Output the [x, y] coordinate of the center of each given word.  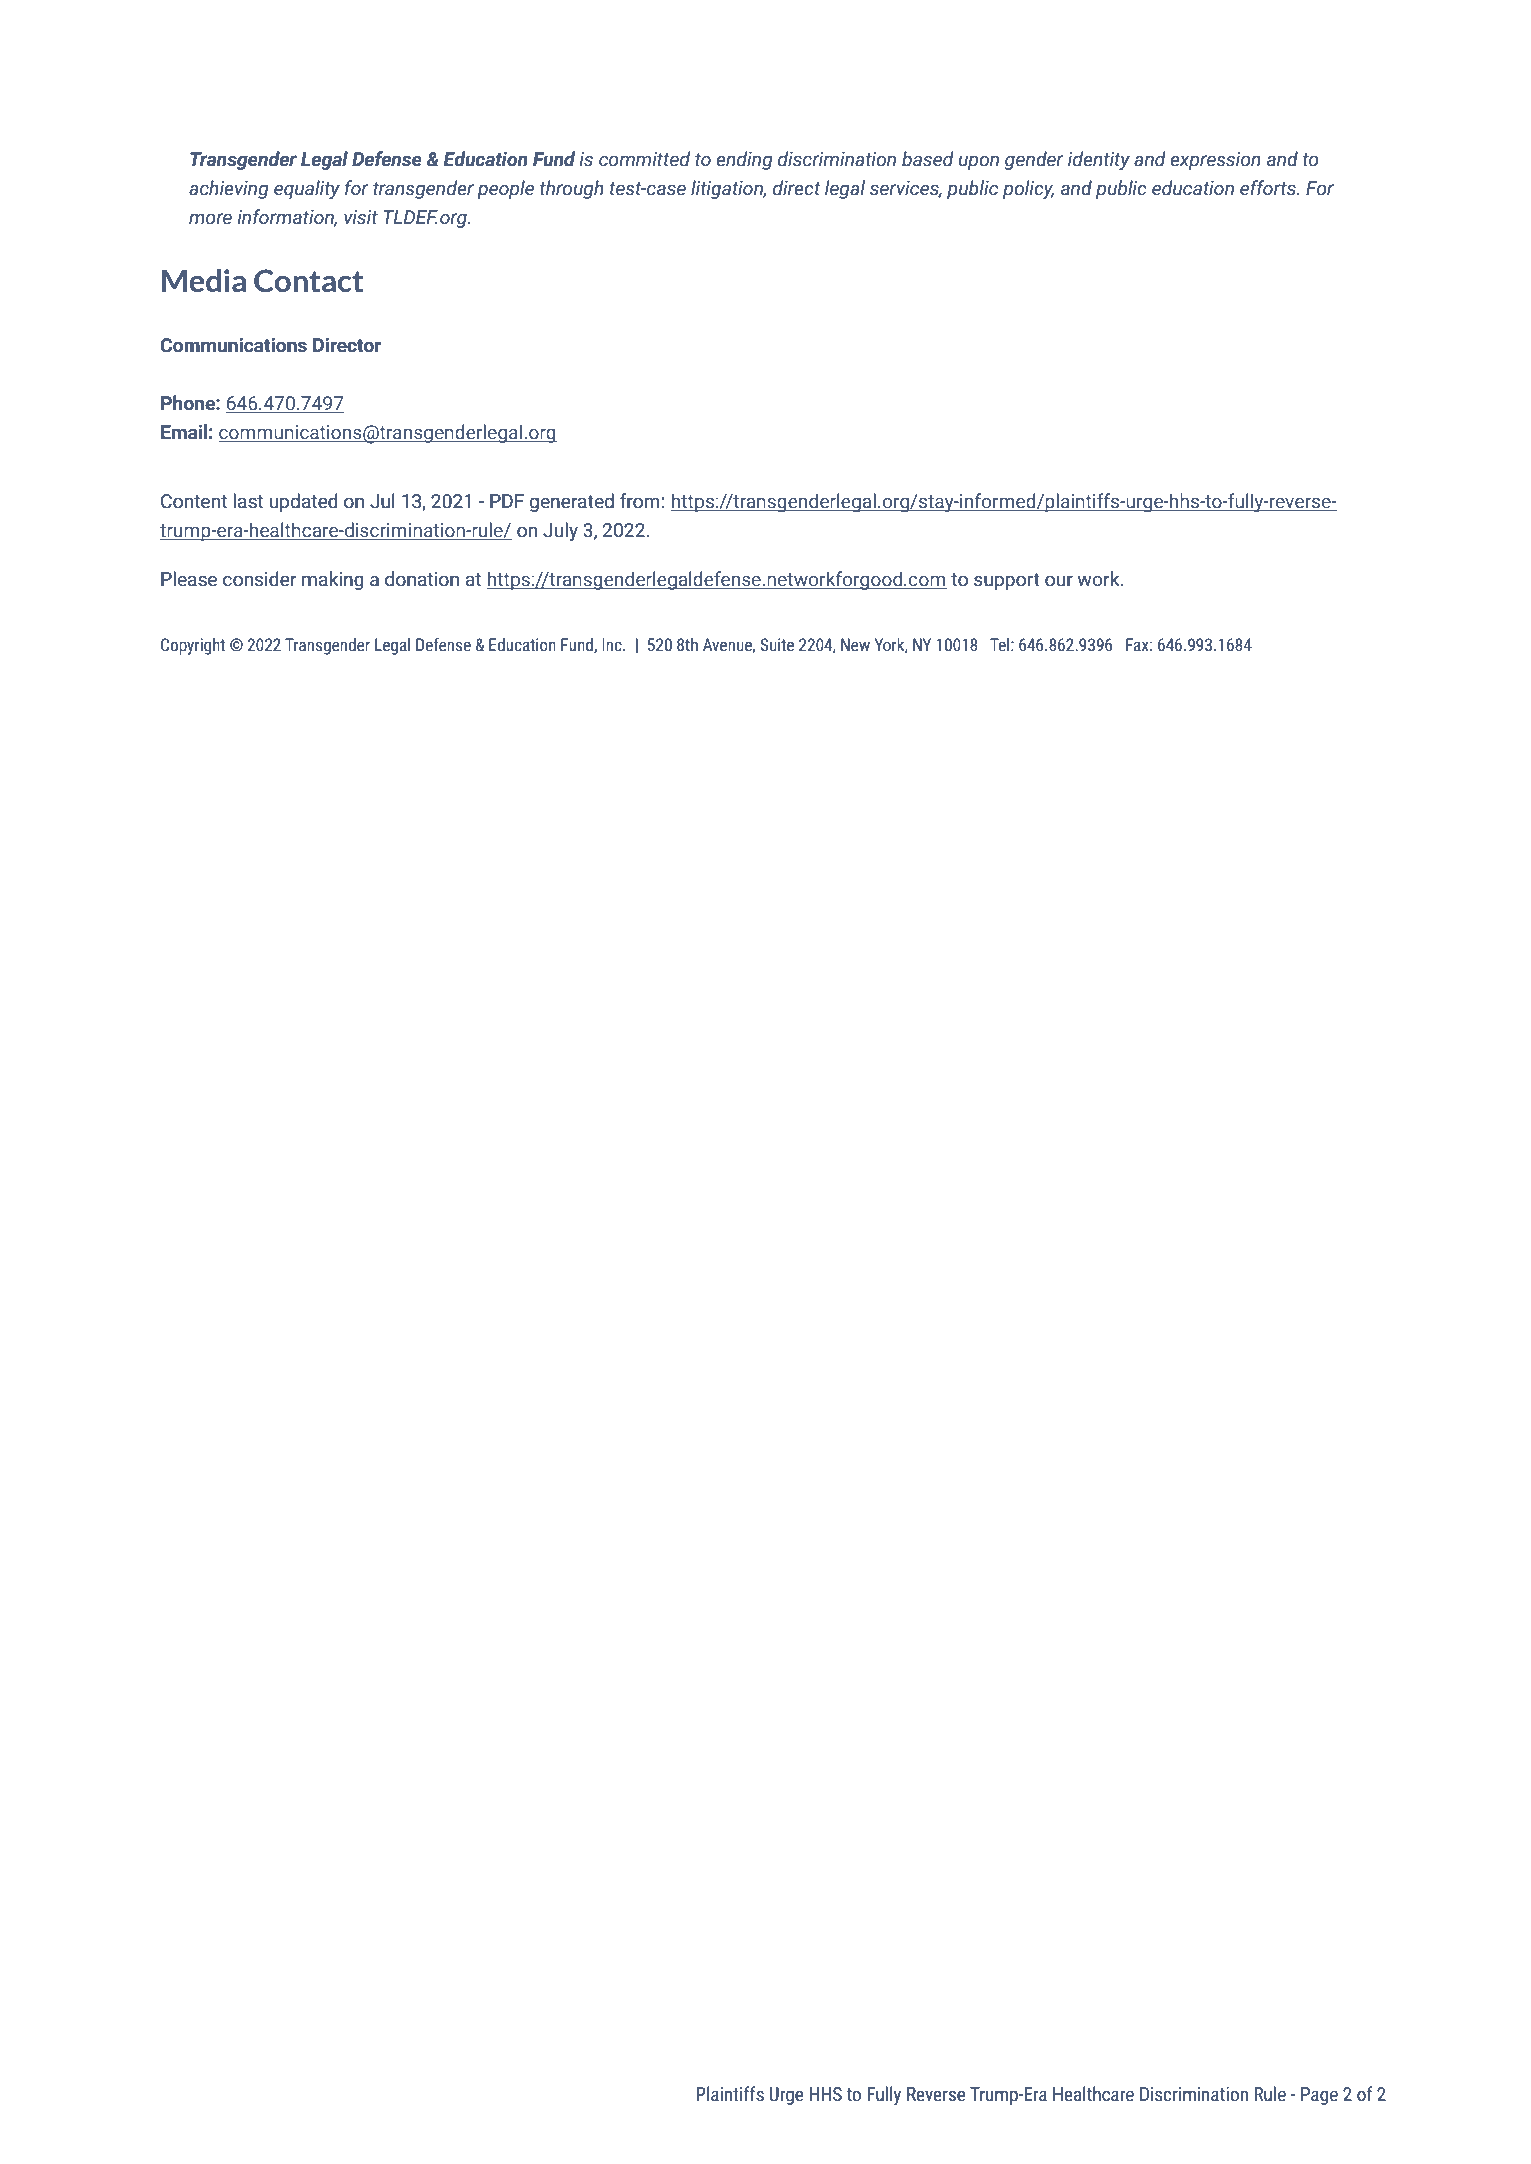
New [855, 645]
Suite [777, 645]
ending [744, 160]
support [1007, 581]
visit [361, 217]
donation [422, 579]
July [560, 531]
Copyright [193, 646]
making [333, 580]
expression [1215, 161]
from [640, 501]
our [1059, 581]
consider [260, 579]
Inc [613, 645]
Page [1319, 2096]
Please [189, 579]
